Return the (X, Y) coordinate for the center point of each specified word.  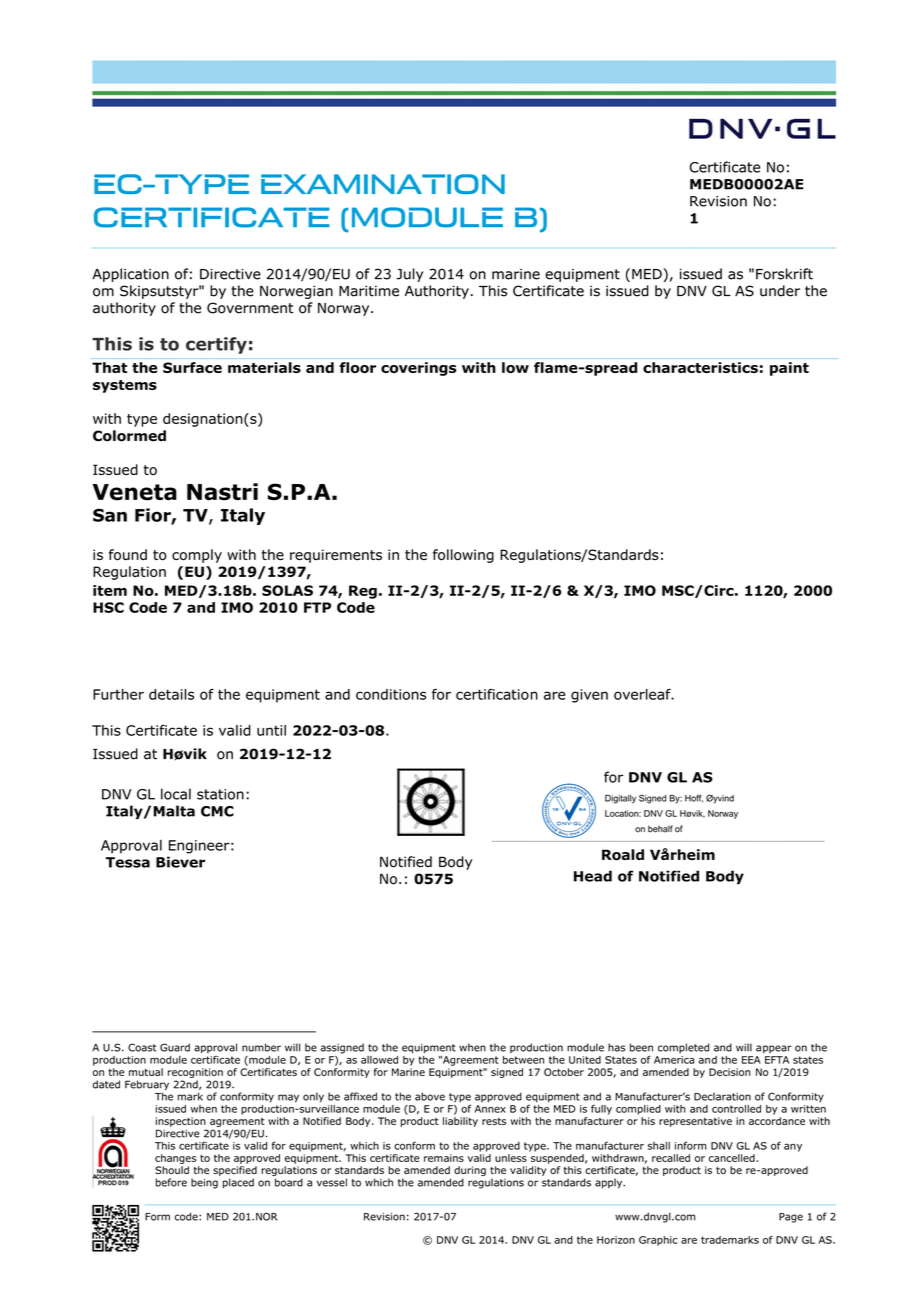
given (589, 696)
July (409, 275)
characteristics (700, 367)
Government (250, 308)
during (470, 1171)
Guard (175, 1047)
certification (497, 694)
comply (197, 556)
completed (683, 1048)
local (176, 794)
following (463, 556)
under (780, 291)
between (523, 1060)
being (204, 1183)
